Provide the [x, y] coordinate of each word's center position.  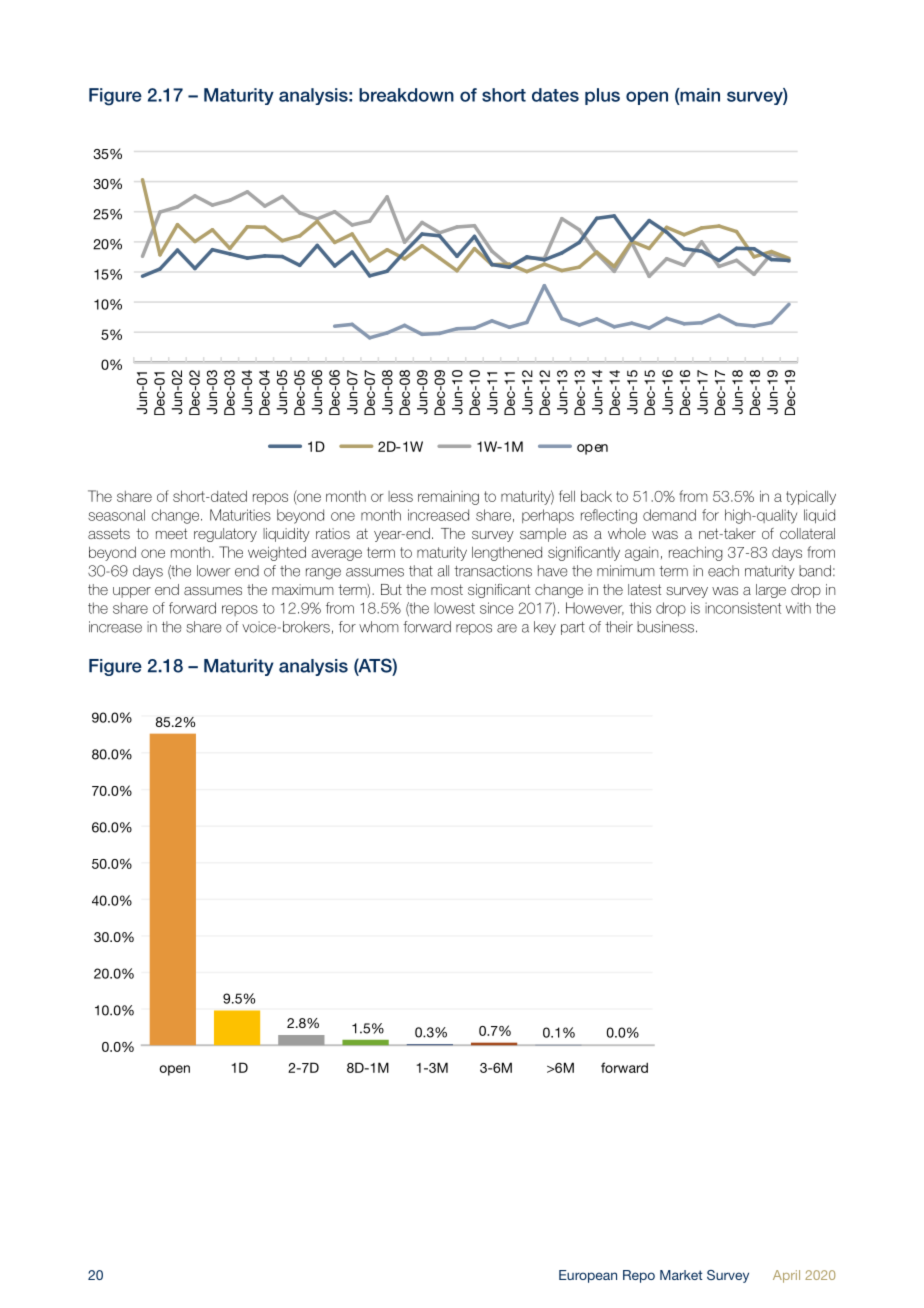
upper [132, 592]
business [665, 627]
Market [681, 1275]
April [786, 1276]
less [400, 496]
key [545, 628]
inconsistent [743, 608]
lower [213, 571]
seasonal [116, 515]
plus [602, 96]
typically [811, 497]
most [447, 589]
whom [379, 627]
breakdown [406, 95]
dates [555, 95]
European [588, 1276]
